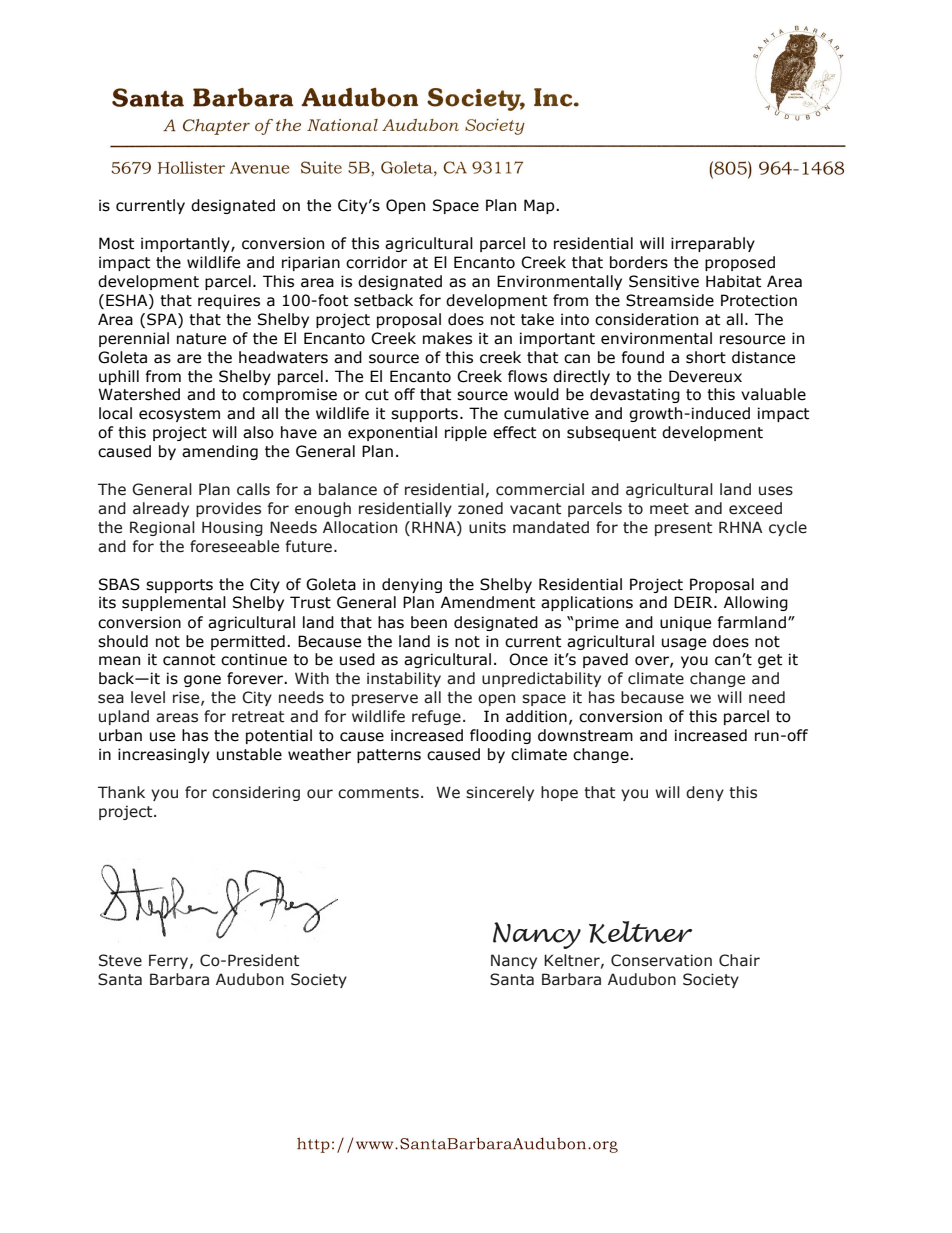 The width and height of the screenshot is (952, 1233). What do you see at coordinates (684, 644) in the screenshot?
I see `usage` at bounding box center [684, 644].
